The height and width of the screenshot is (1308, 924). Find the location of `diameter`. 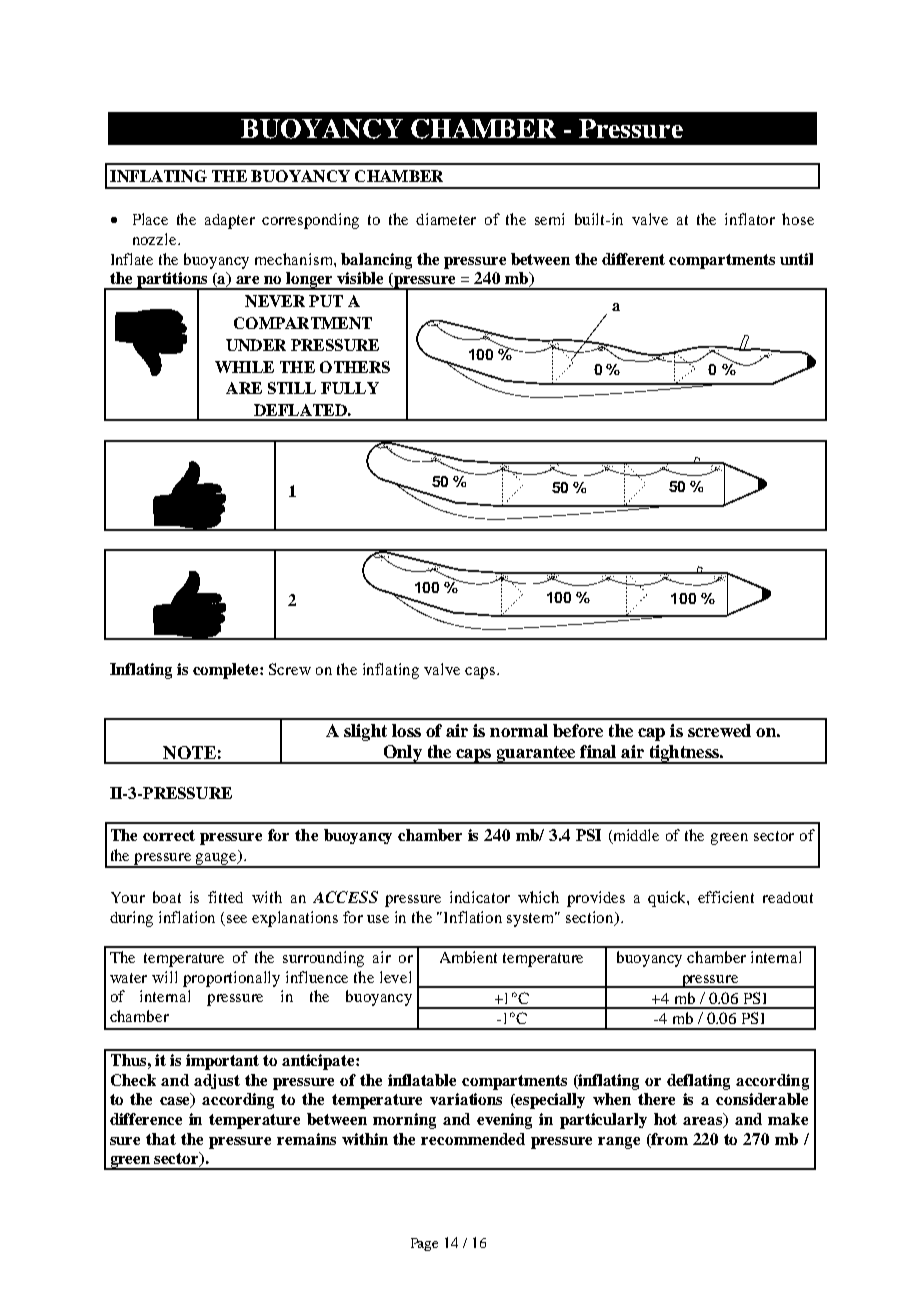

diameter is located at coordinates (446, 219).
